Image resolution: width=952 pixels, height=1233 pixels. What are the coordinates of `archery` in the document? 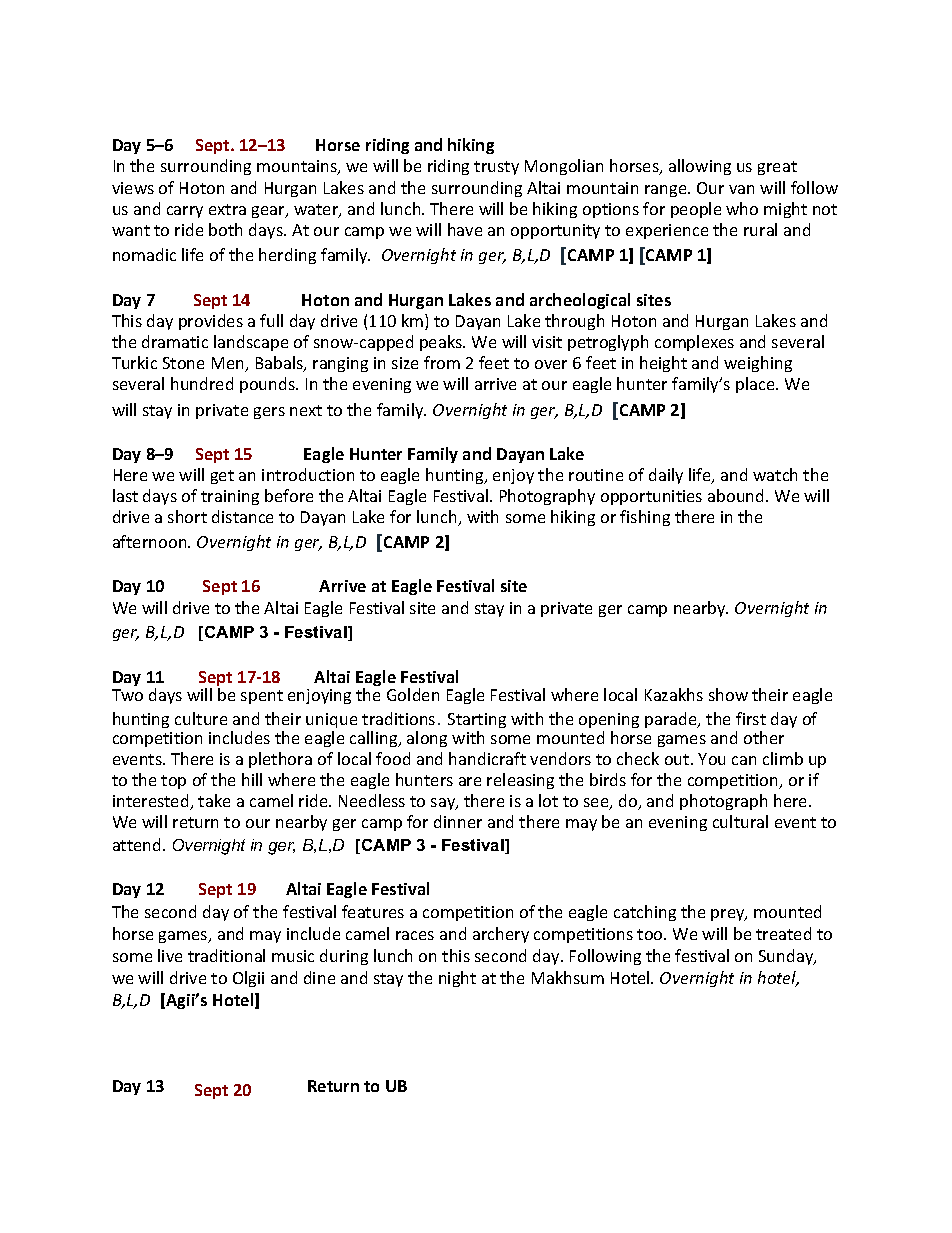 It's located at (501, 935).
